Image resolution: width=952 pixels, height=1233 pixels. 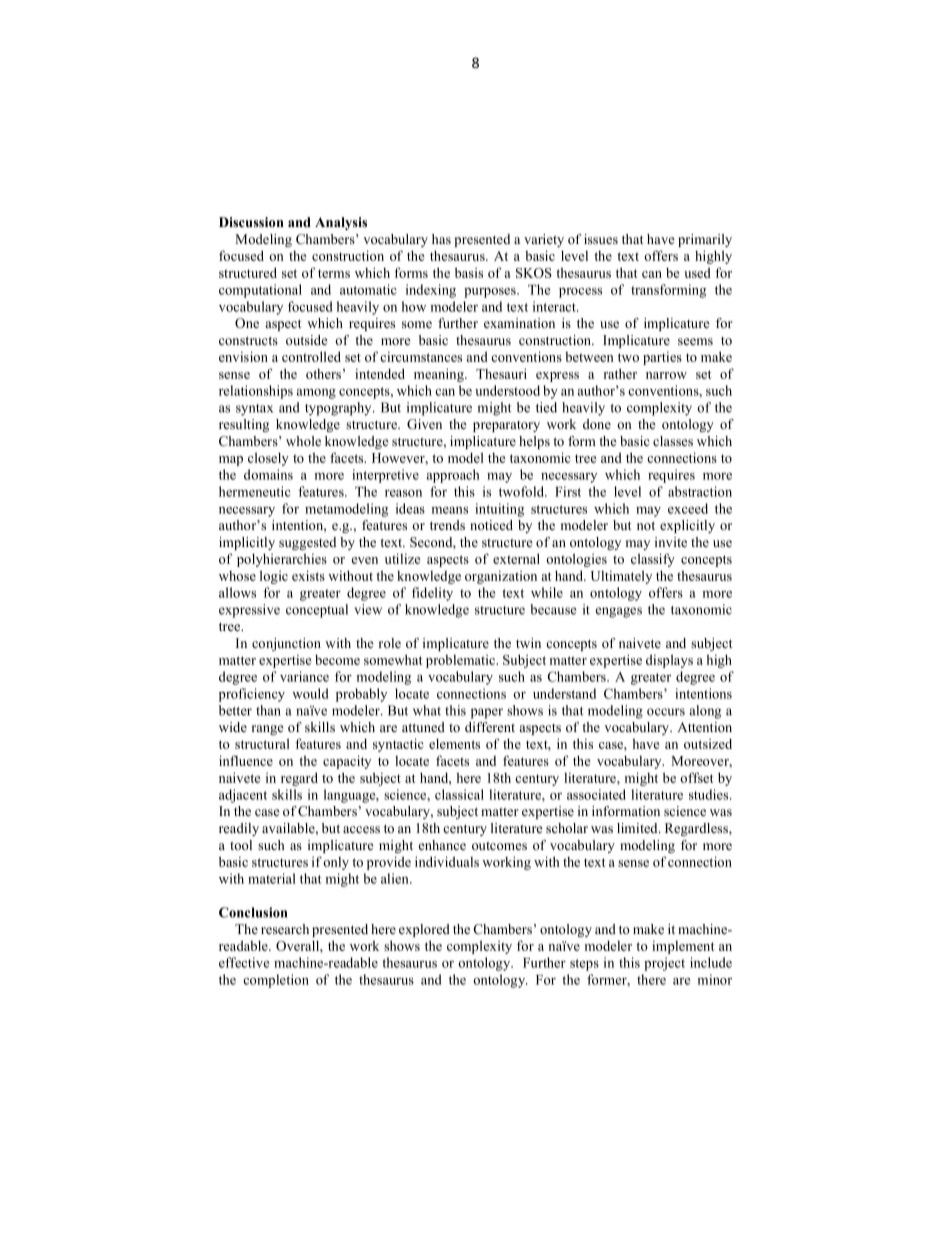 I want to click on occurs, so click(x=666, y=712).
